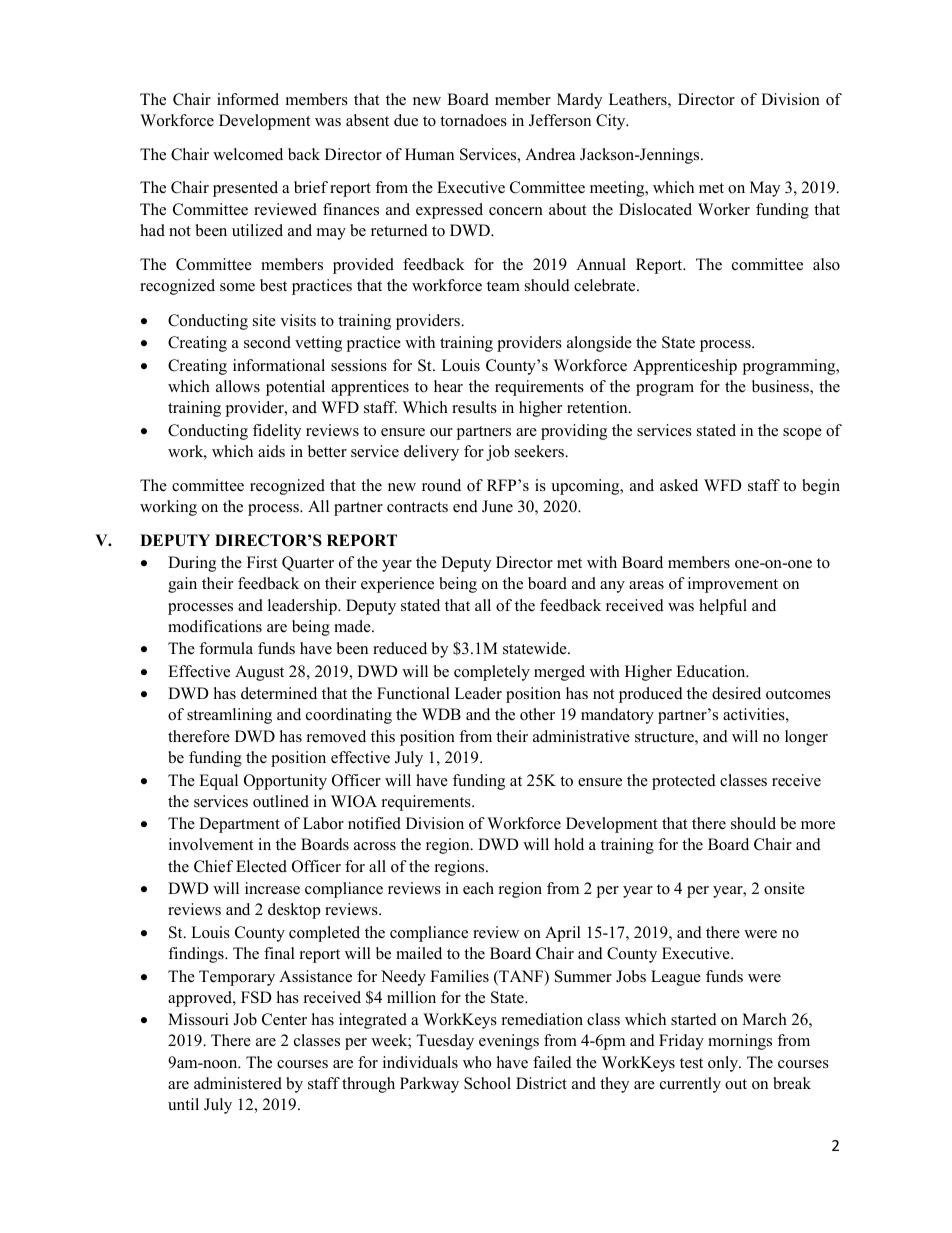 This document has height=1233, width=952. Describe the element at coordinates (238, 1083) in the document. I see `administered` at that location.
